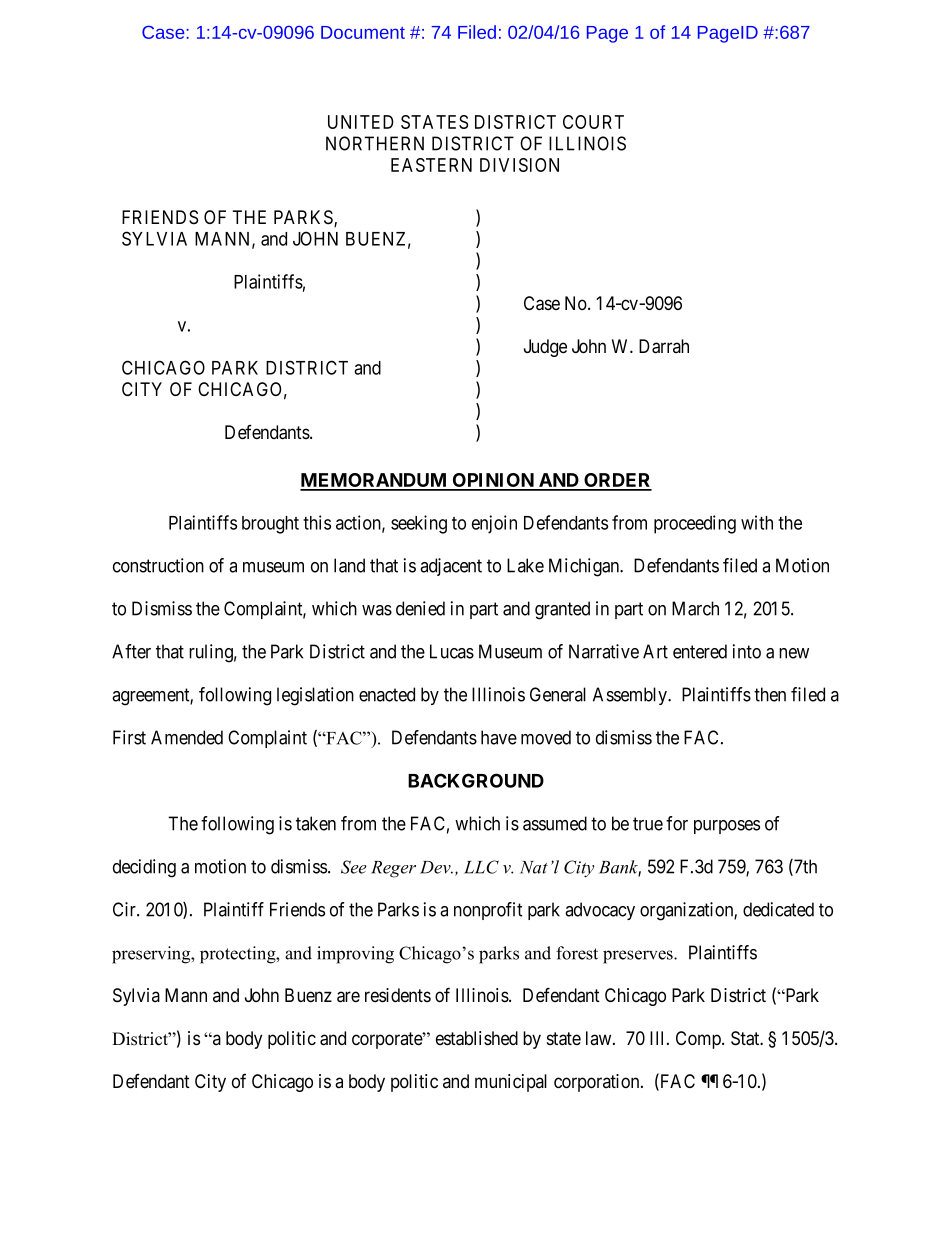  What do you see at coordinates (158, 565) in the document?
I see `construction` at bounding box center [158, 565].
